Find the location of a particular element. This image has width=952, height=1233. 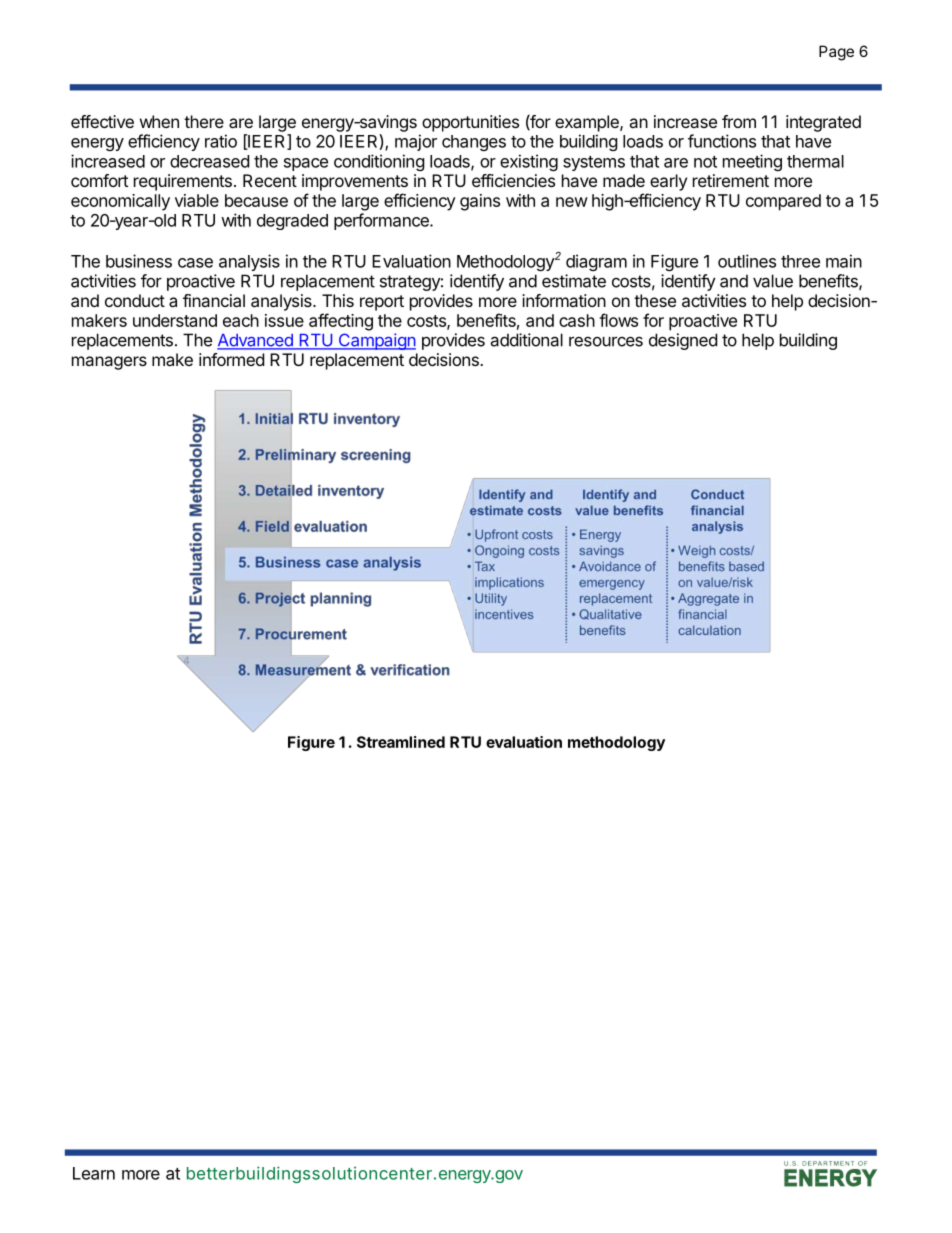

Streamlined is located at coordinates (401, 742).
